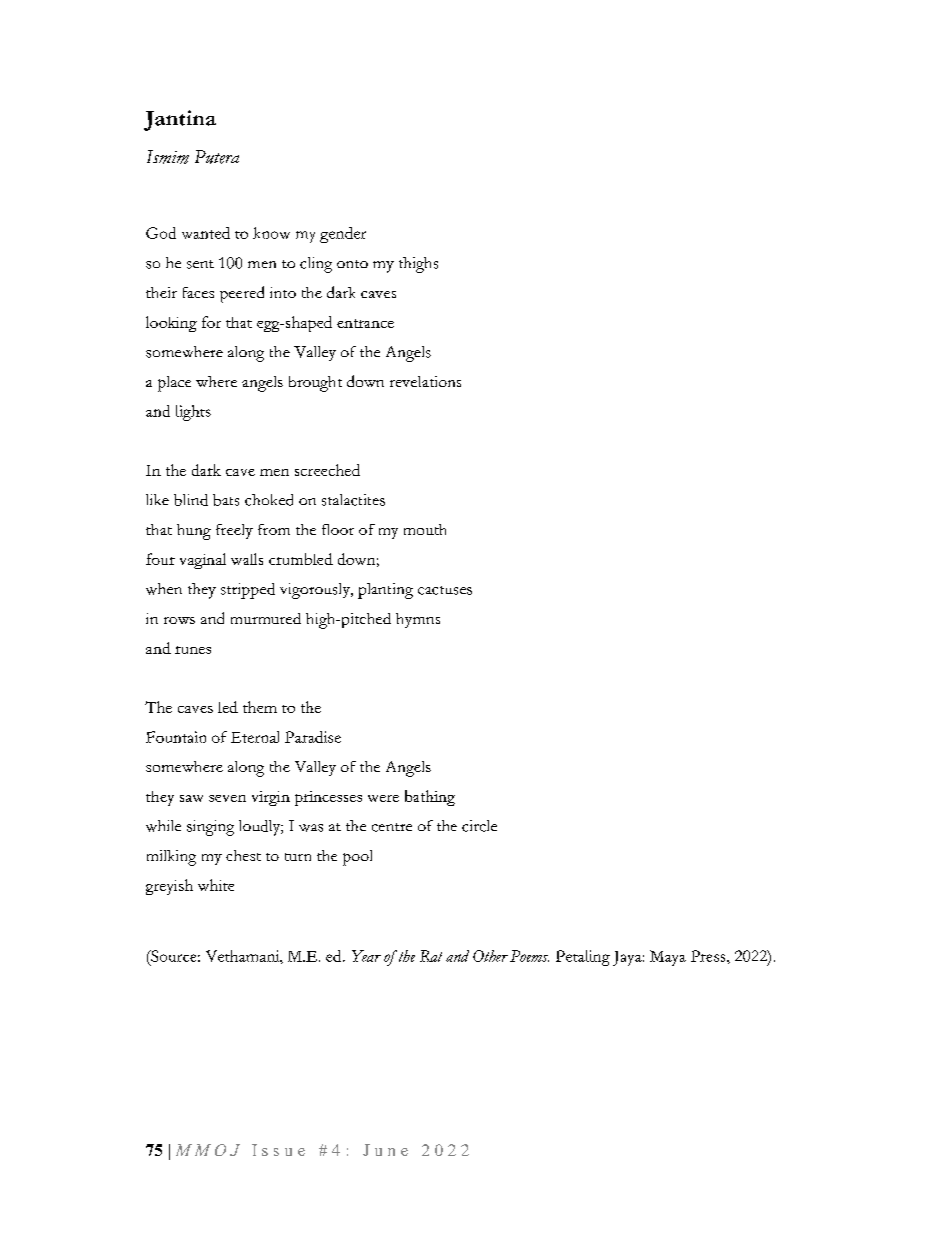 This screenshot has width=952, height=1233. I want to click on Rat, so click(431, 956).
